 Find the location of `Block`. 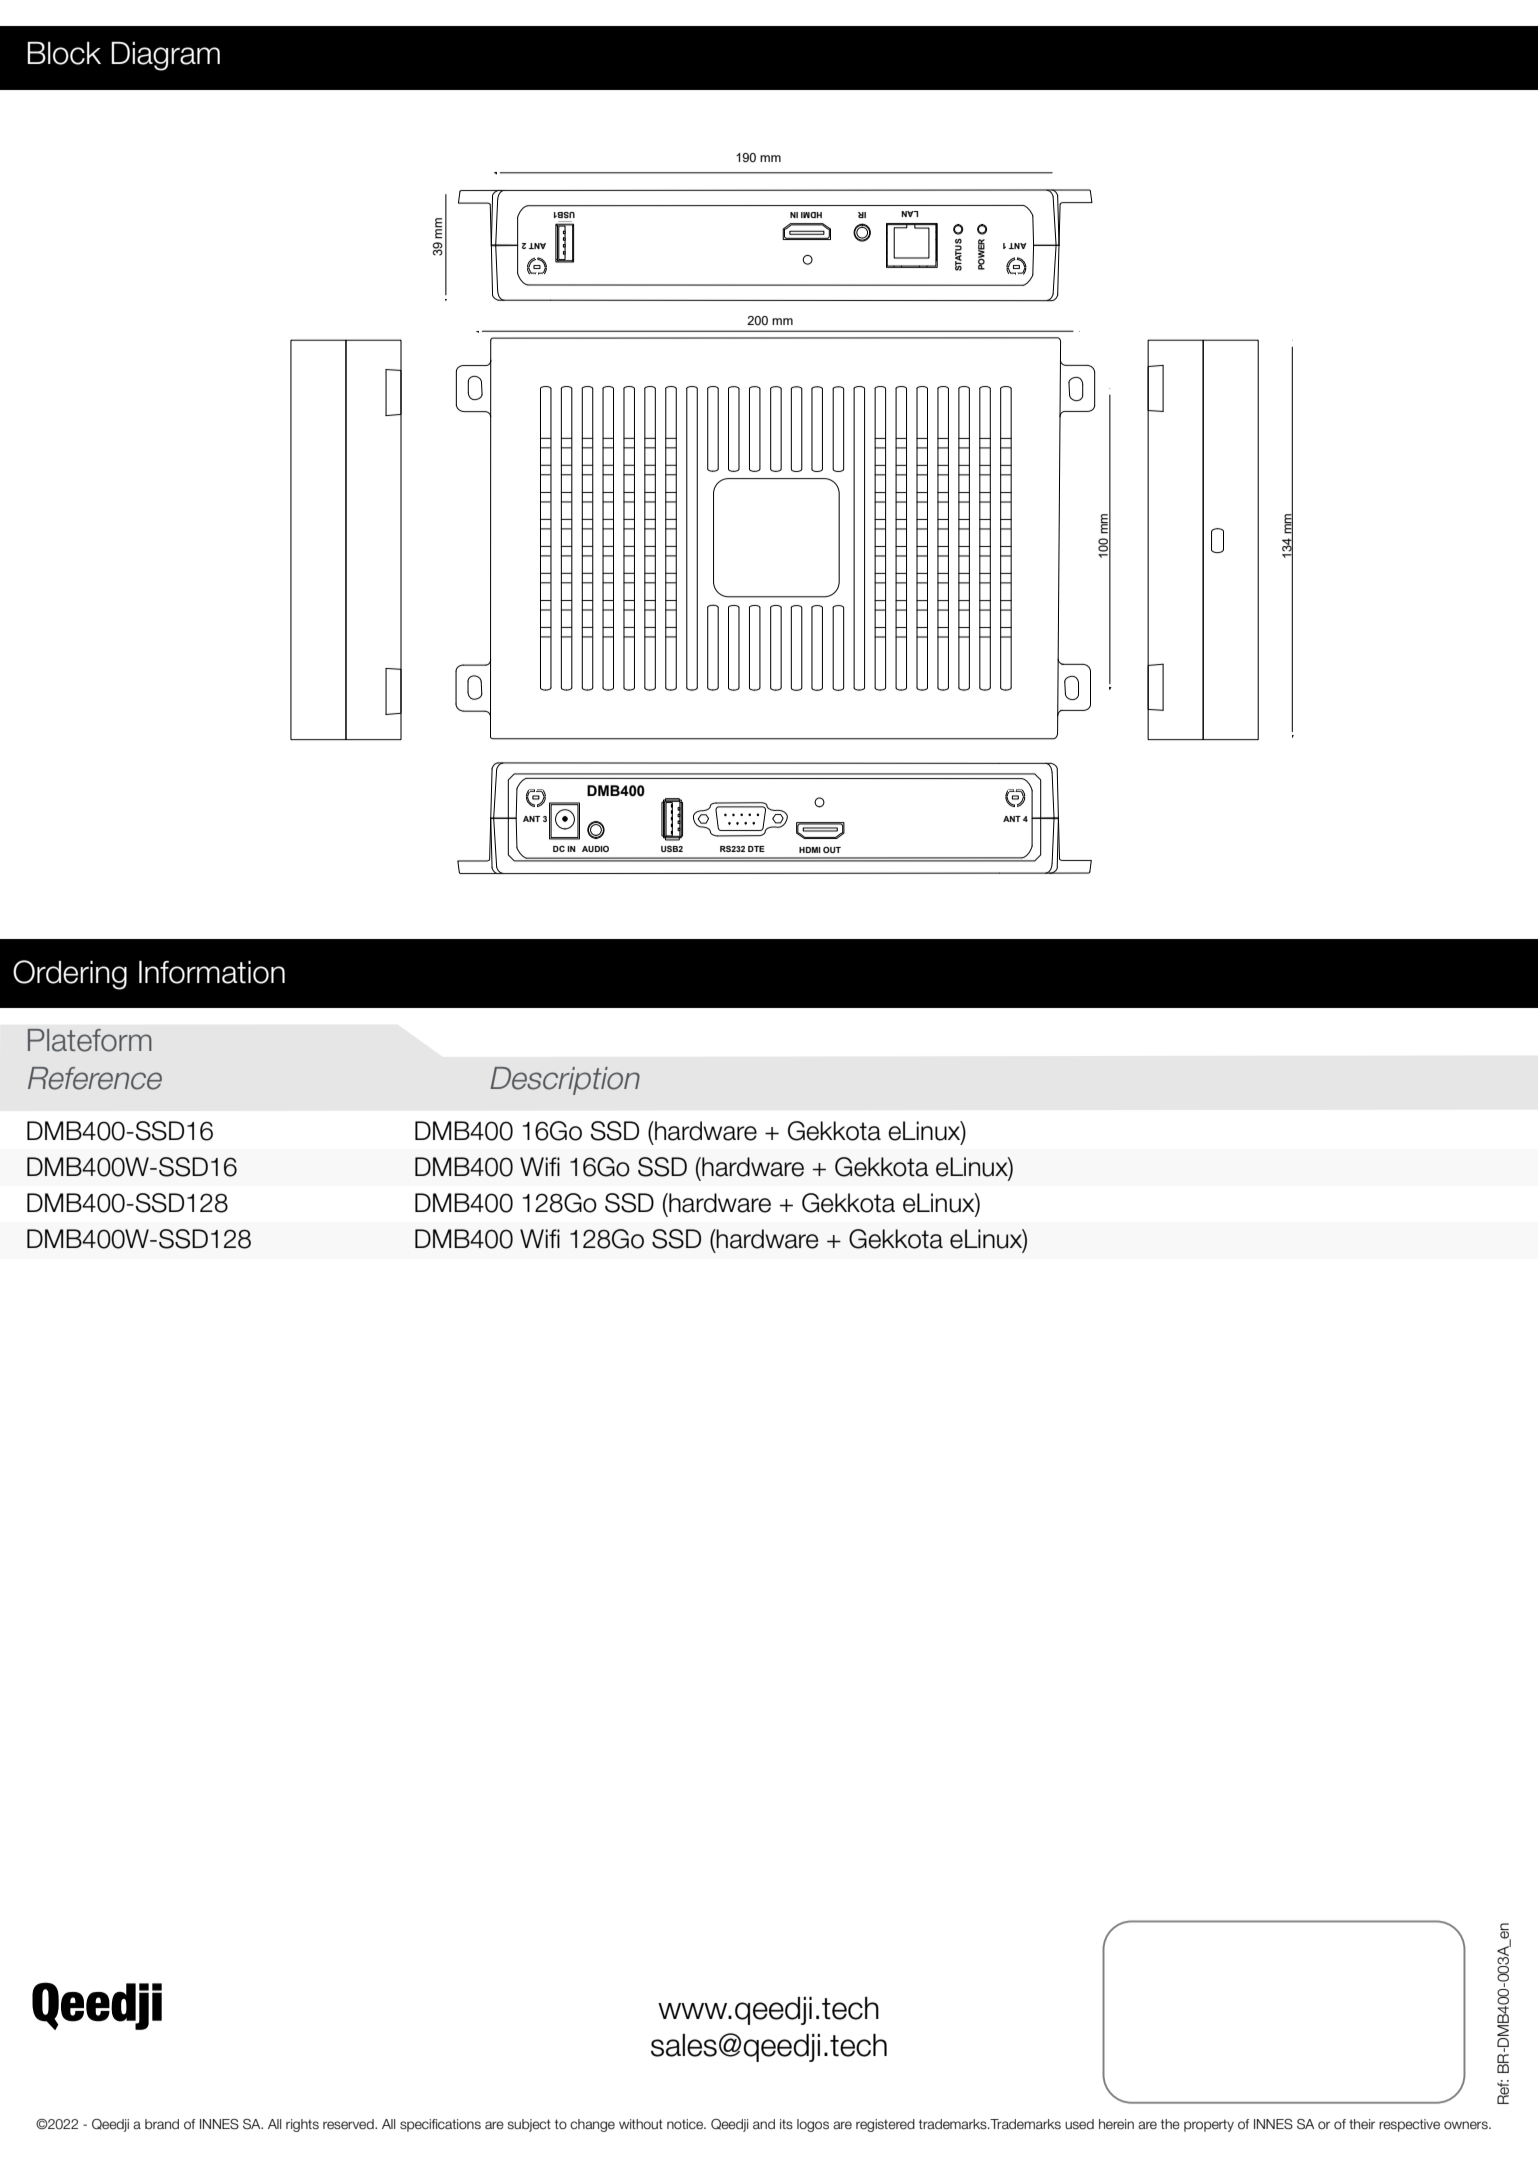

Block is located at coordinates (64, 53).
